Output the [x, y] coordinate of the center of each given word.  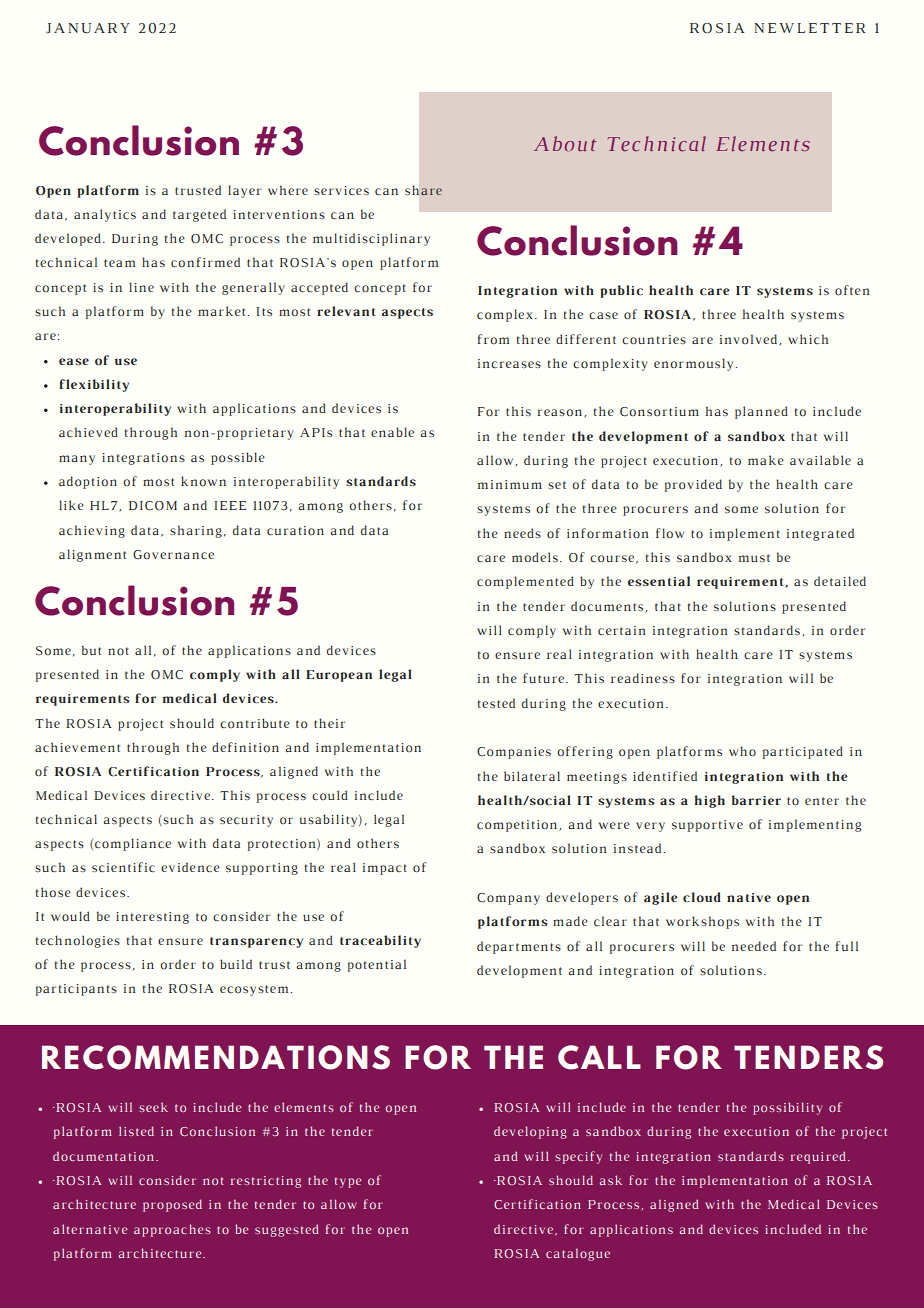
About [565, 143]
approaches [172, 1230]
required [820, 1157]
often [852, 290]
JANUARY [88, 28]
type [348, 1182]
